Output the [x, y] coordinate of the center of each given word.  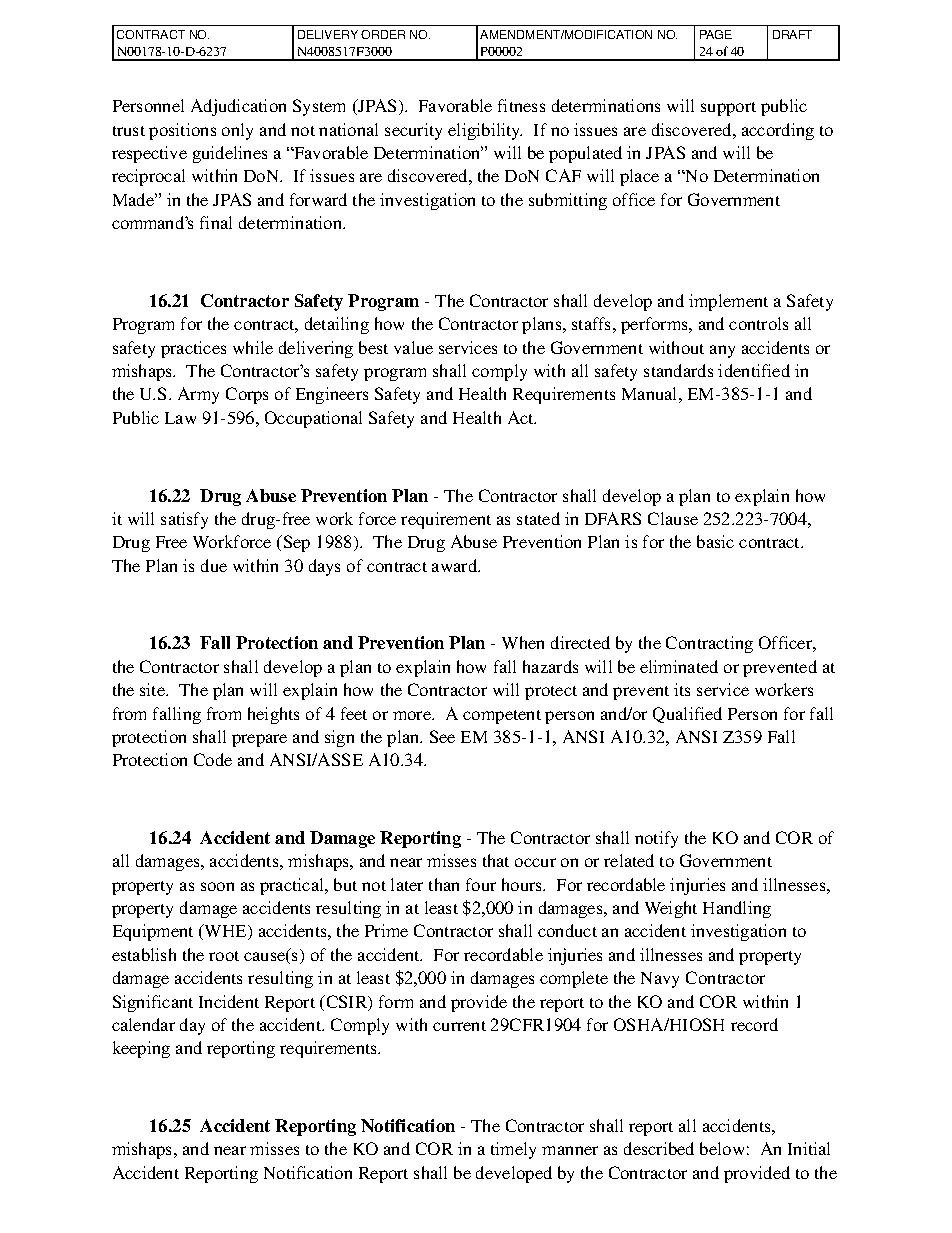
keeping [141, 1049]
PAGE [716, 34]
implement [728, 302]
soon [217, 886]
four [481, 884]
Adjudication [238, 107]
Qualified [687, 715]
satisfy [184, 520]
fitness [521, 105]
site [154, 689]
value [413, 347]
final [216, 222]
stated [538, 518]
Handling [737, 909]
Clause [673, 518]
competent [502, 717]
